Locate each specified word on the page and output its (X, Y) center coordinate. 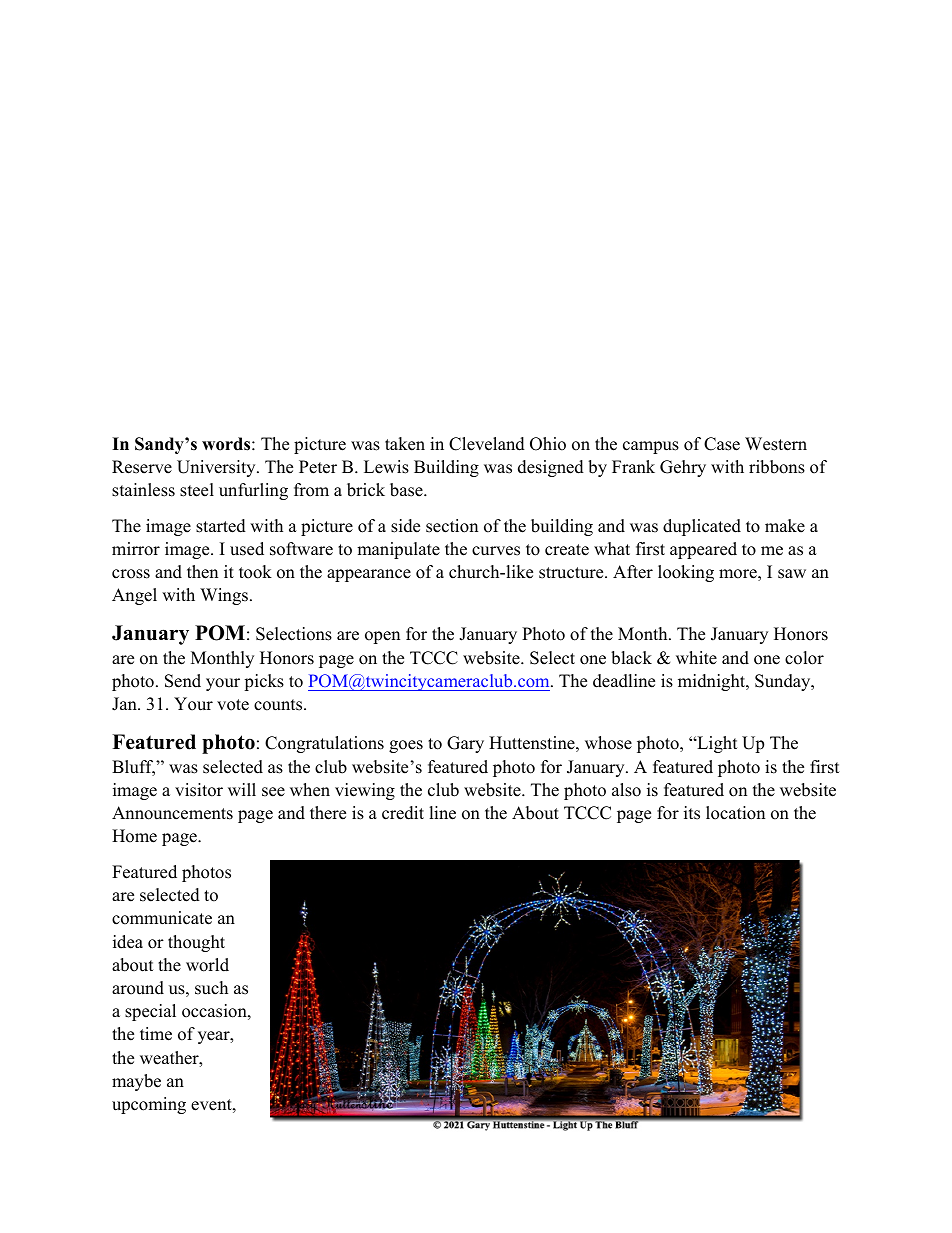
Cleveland (487, 444)
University (217, 468)
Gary (465, 744)
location (735, 813)
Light (716, 744)
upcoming (149, 1105)
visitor (199, 790)
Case (722, 444)
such (211, 988)
